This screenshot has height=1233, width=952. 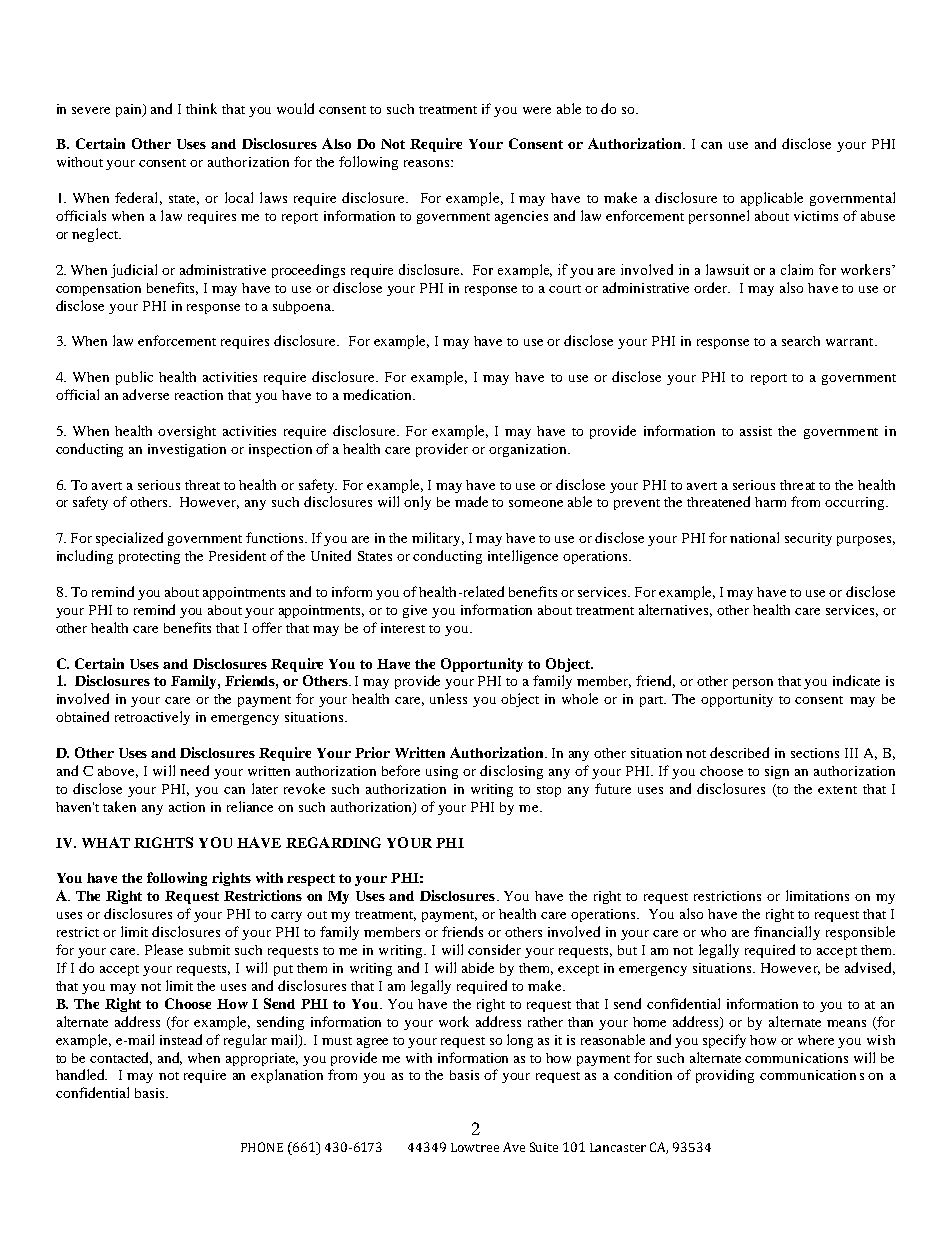 What do you see at coordinates (267, 627) in the screenshot?
I see `offer` at bounding box center [267, 627].
